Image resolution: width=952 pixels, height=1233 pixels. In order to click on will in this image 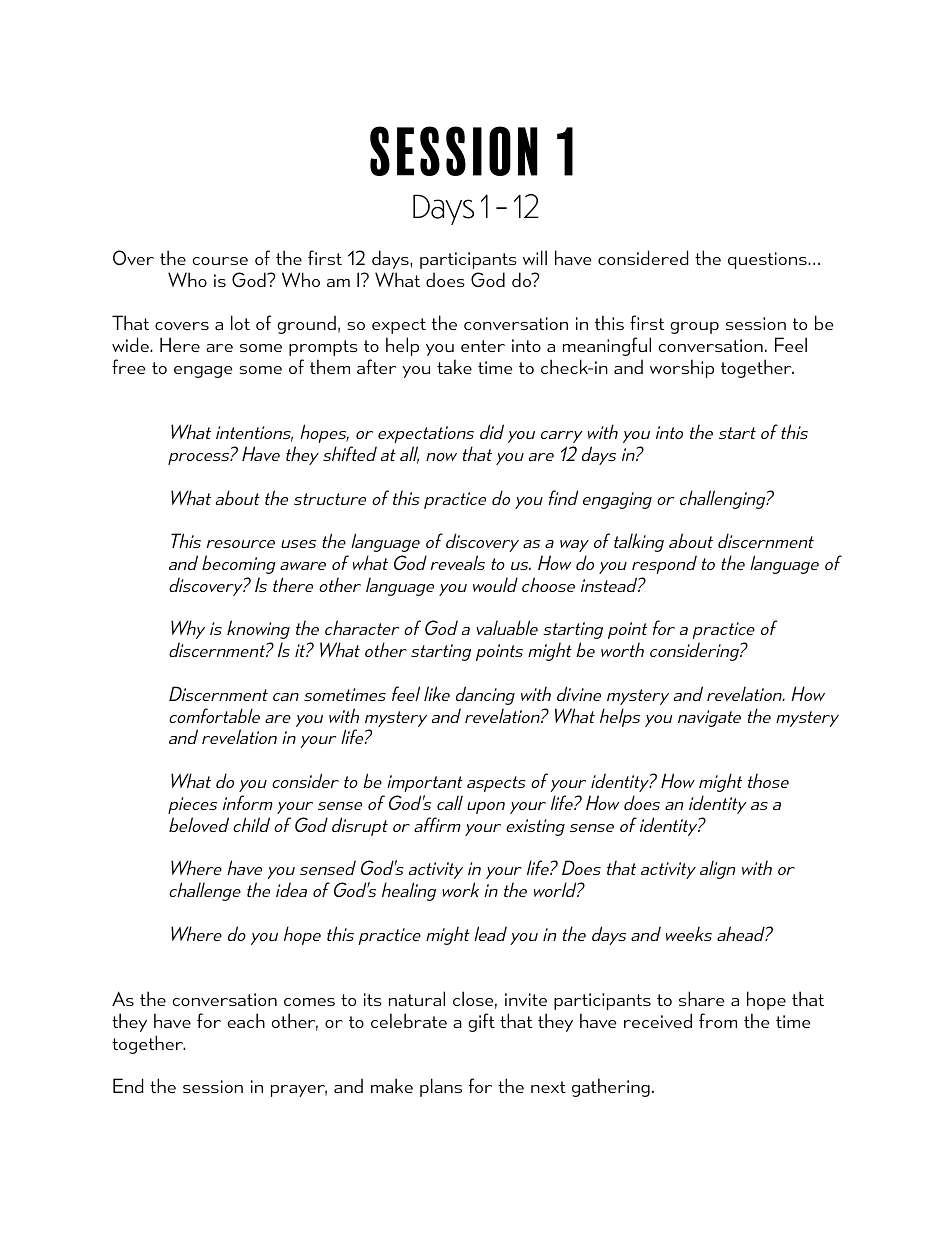, I will do `click(535, 257)`.
